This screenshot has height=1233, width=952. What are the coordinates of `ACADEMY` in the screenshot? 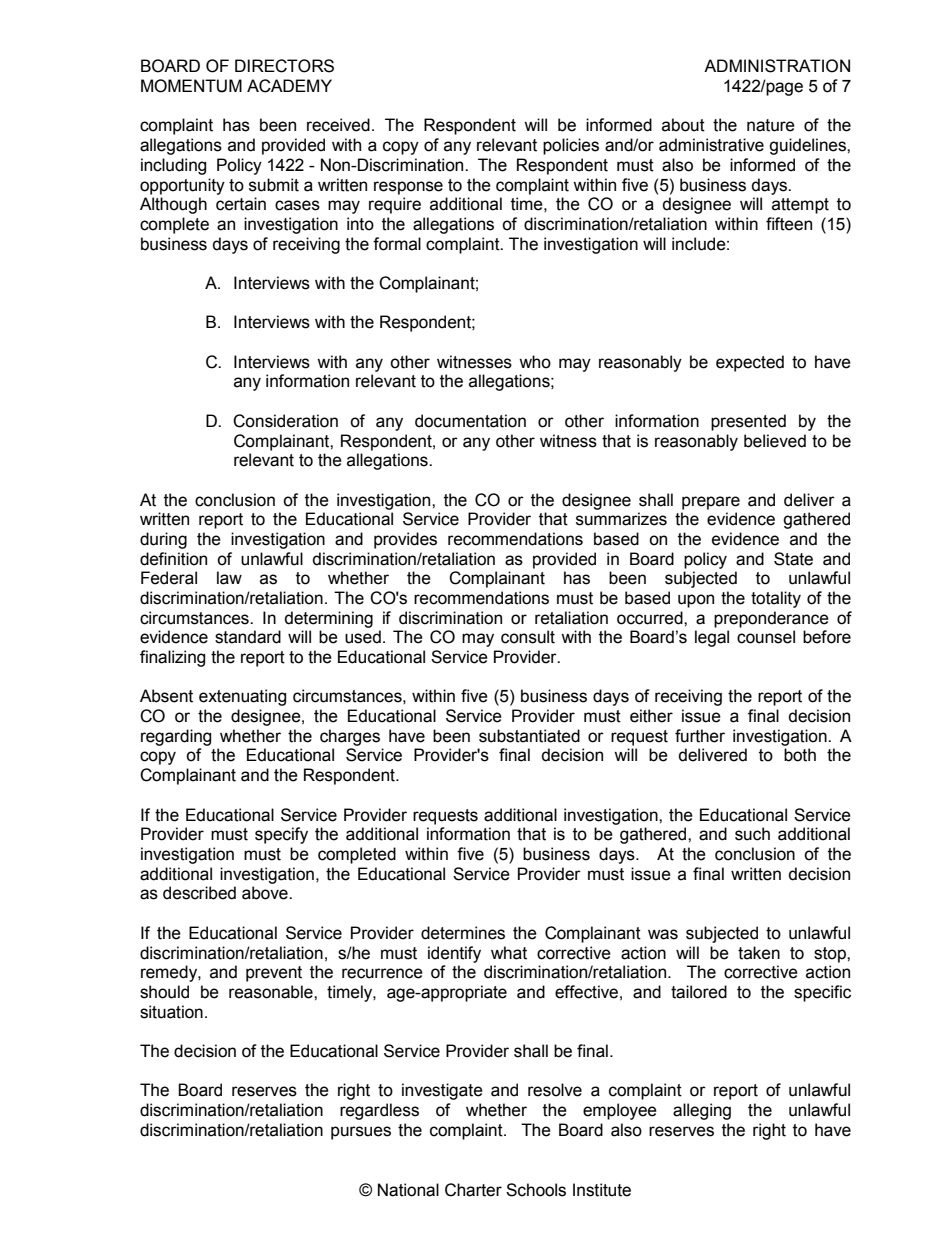 It's located at (289, 86).
